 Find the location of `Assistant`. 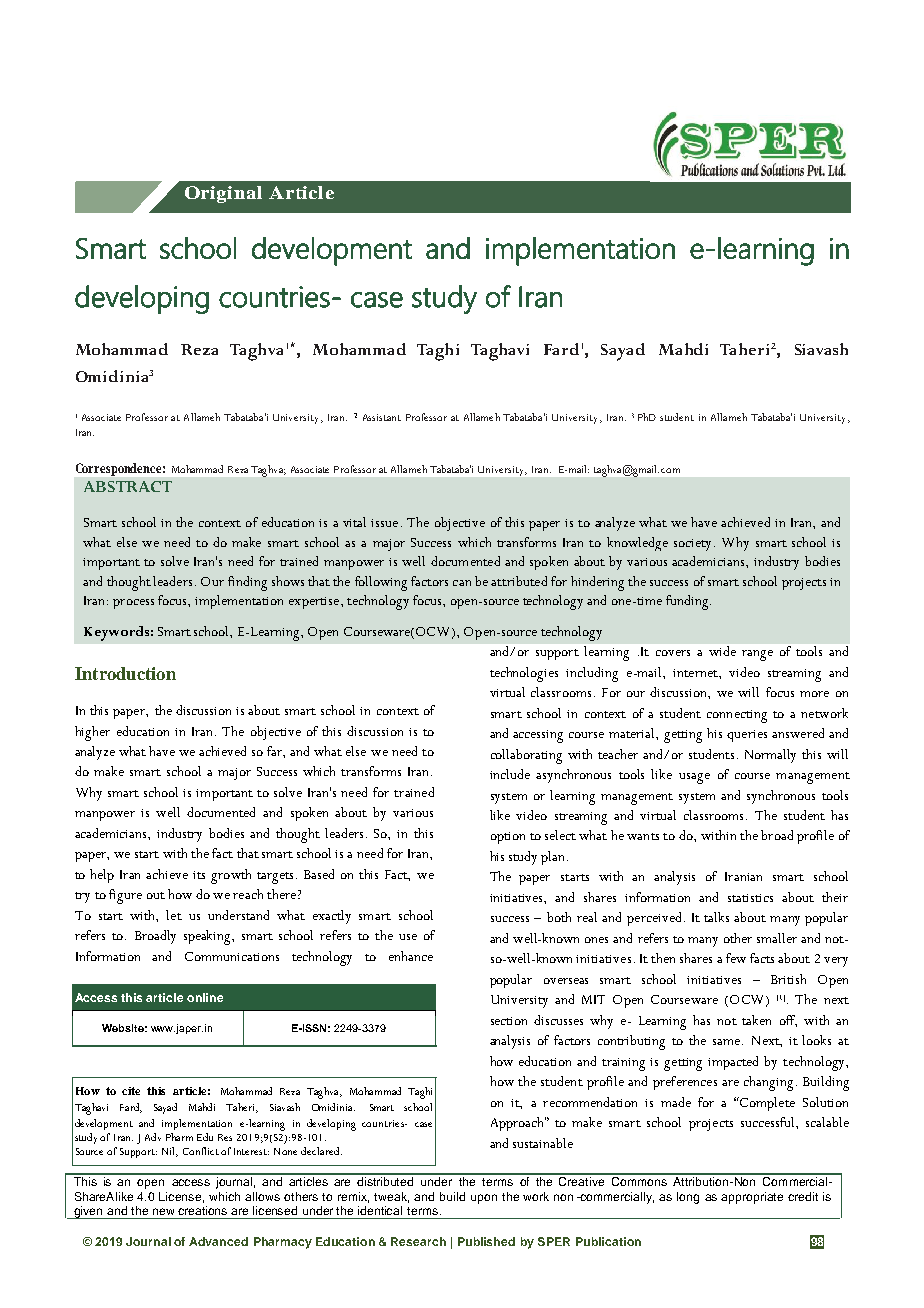

Assistant is located at coordinates (382, 417).
